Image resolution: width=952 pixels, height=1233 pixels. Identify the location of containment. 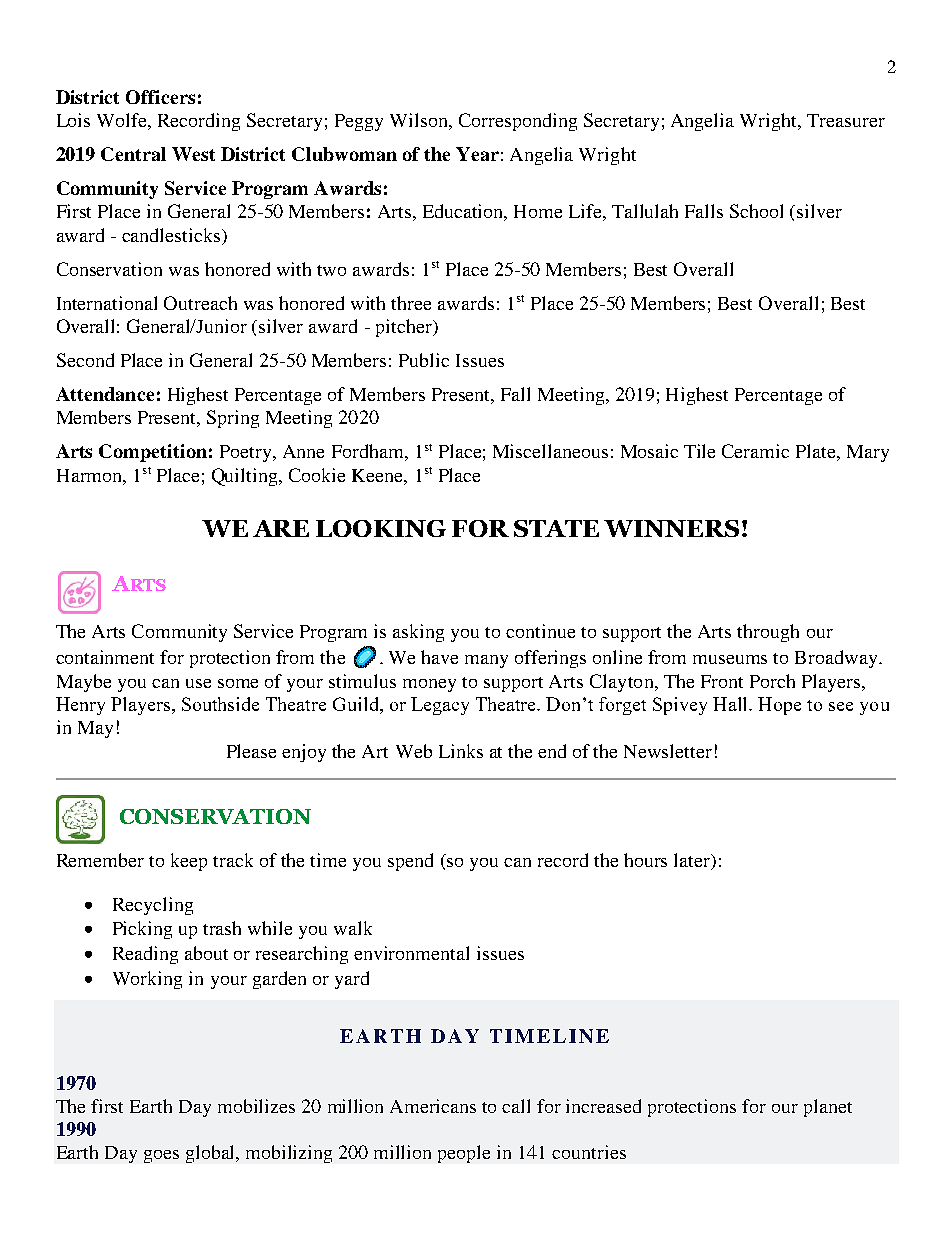
(105, 657).
